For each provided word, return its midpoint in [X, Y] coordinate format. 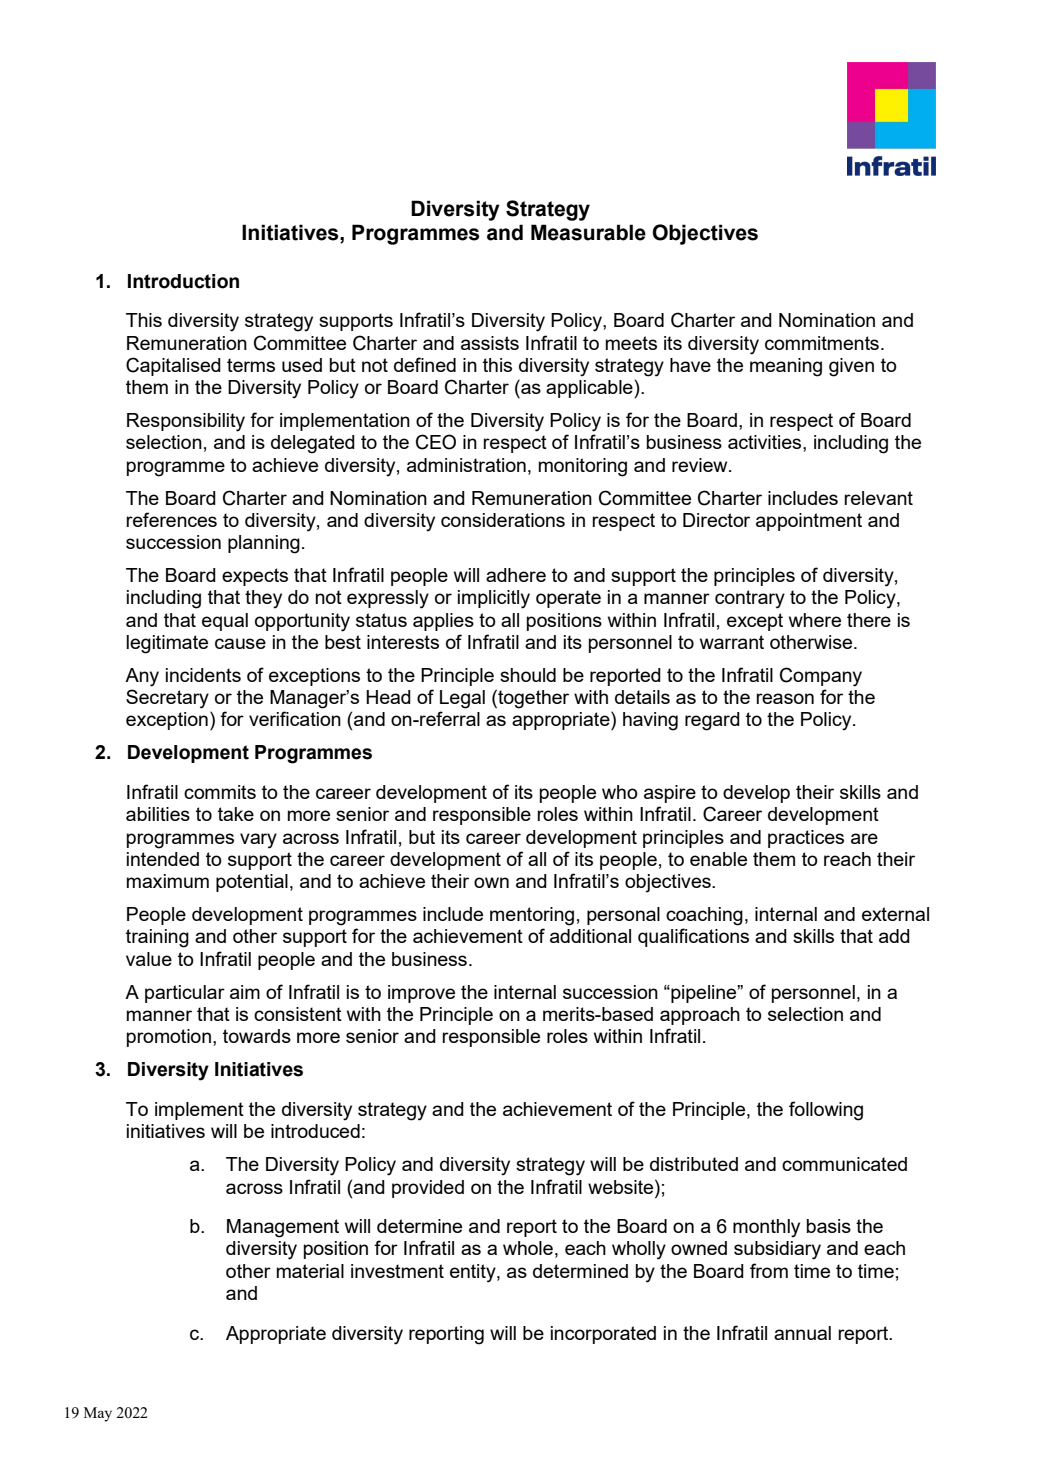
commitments [822, 343]
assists [490, 343]
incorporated [603, 1335]
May [98, 1414]
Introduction [183, 281]
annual [802, 1333]
